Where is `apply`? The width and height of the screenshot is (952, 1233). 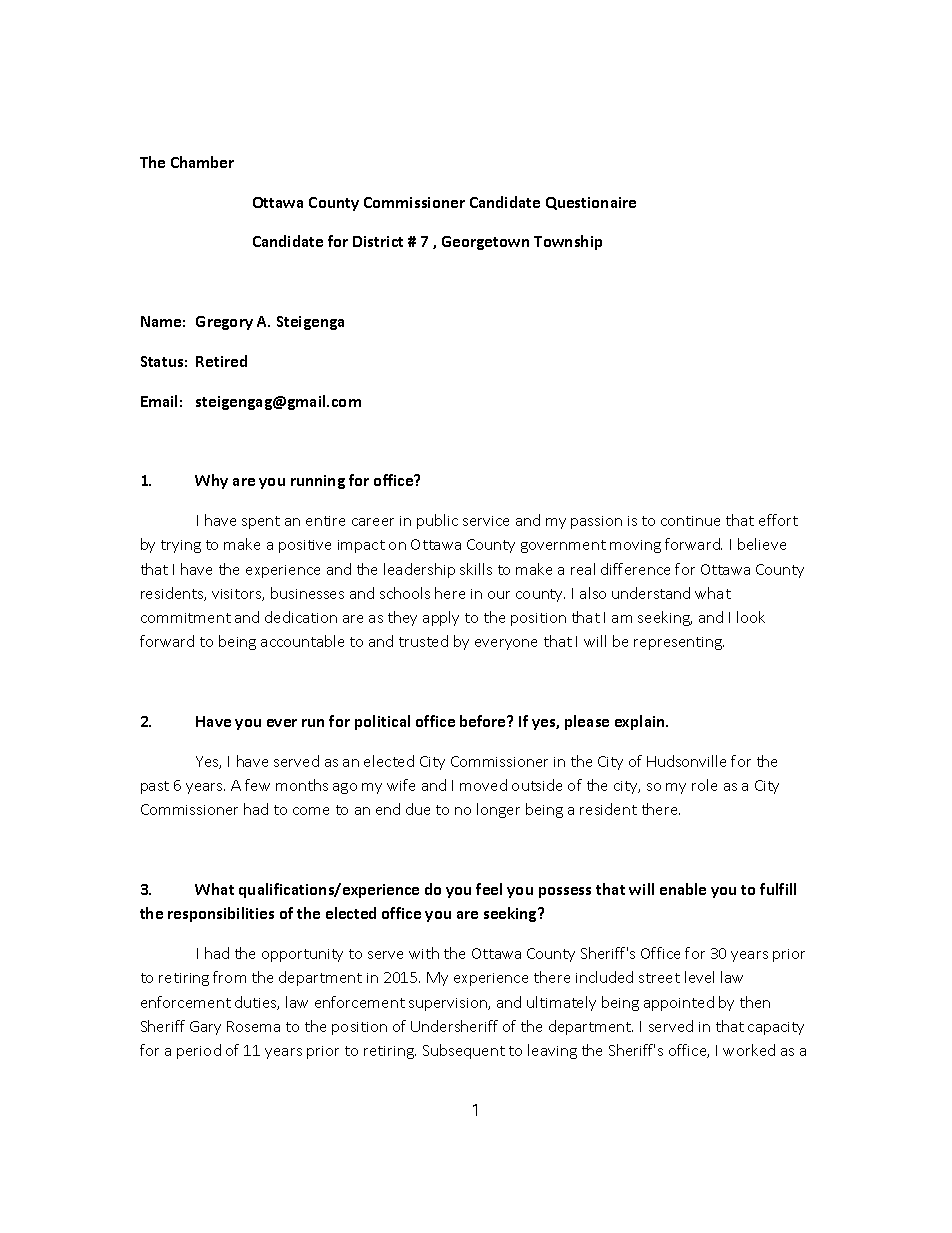
apply is located at coordinates (441, 618).
